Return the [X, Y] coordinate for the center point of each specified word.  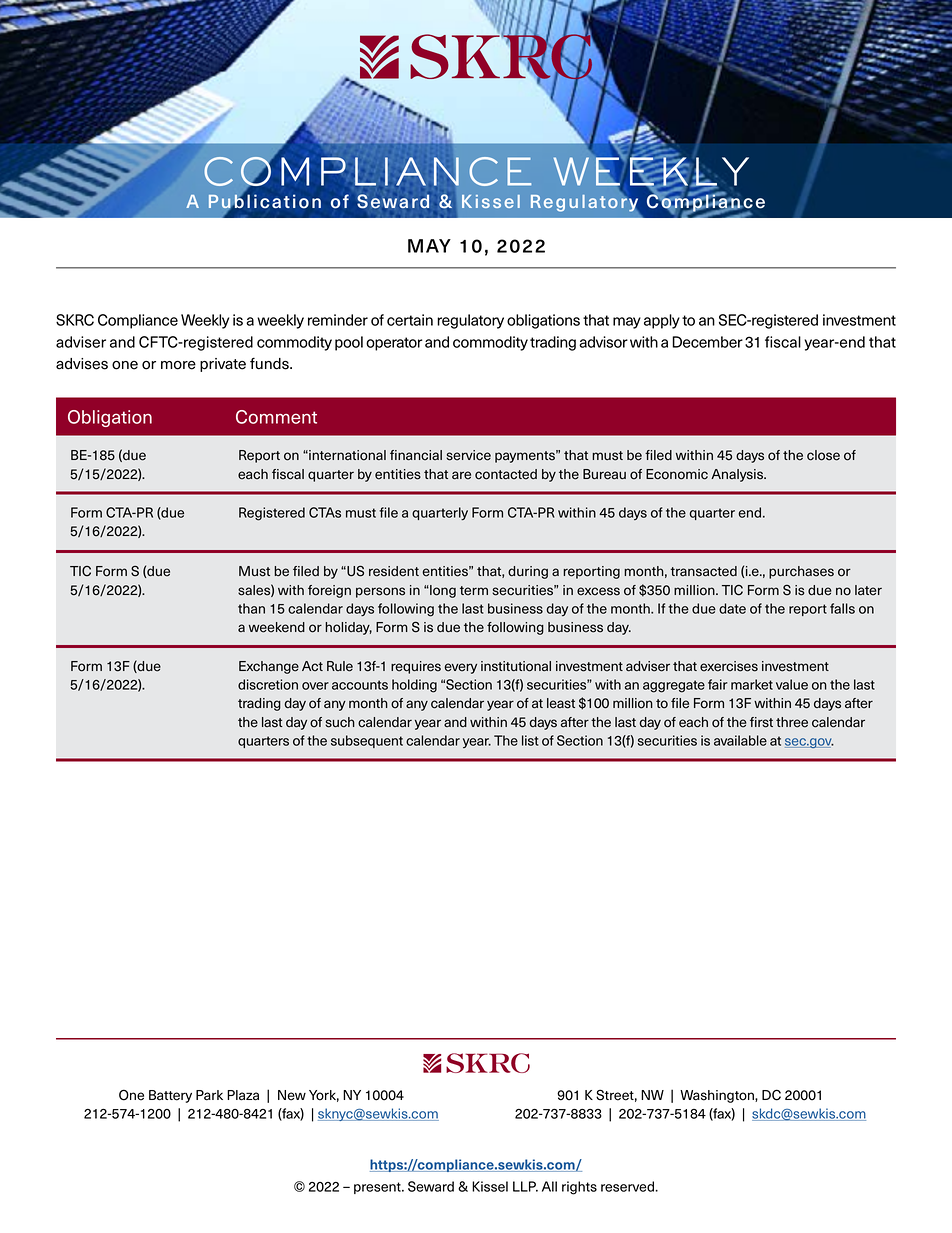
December [707, 342]
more [178, 365]
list [530, 740]
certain [410, 320]
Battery [170, 1096]
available [740, 740]
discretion [268, 684]
